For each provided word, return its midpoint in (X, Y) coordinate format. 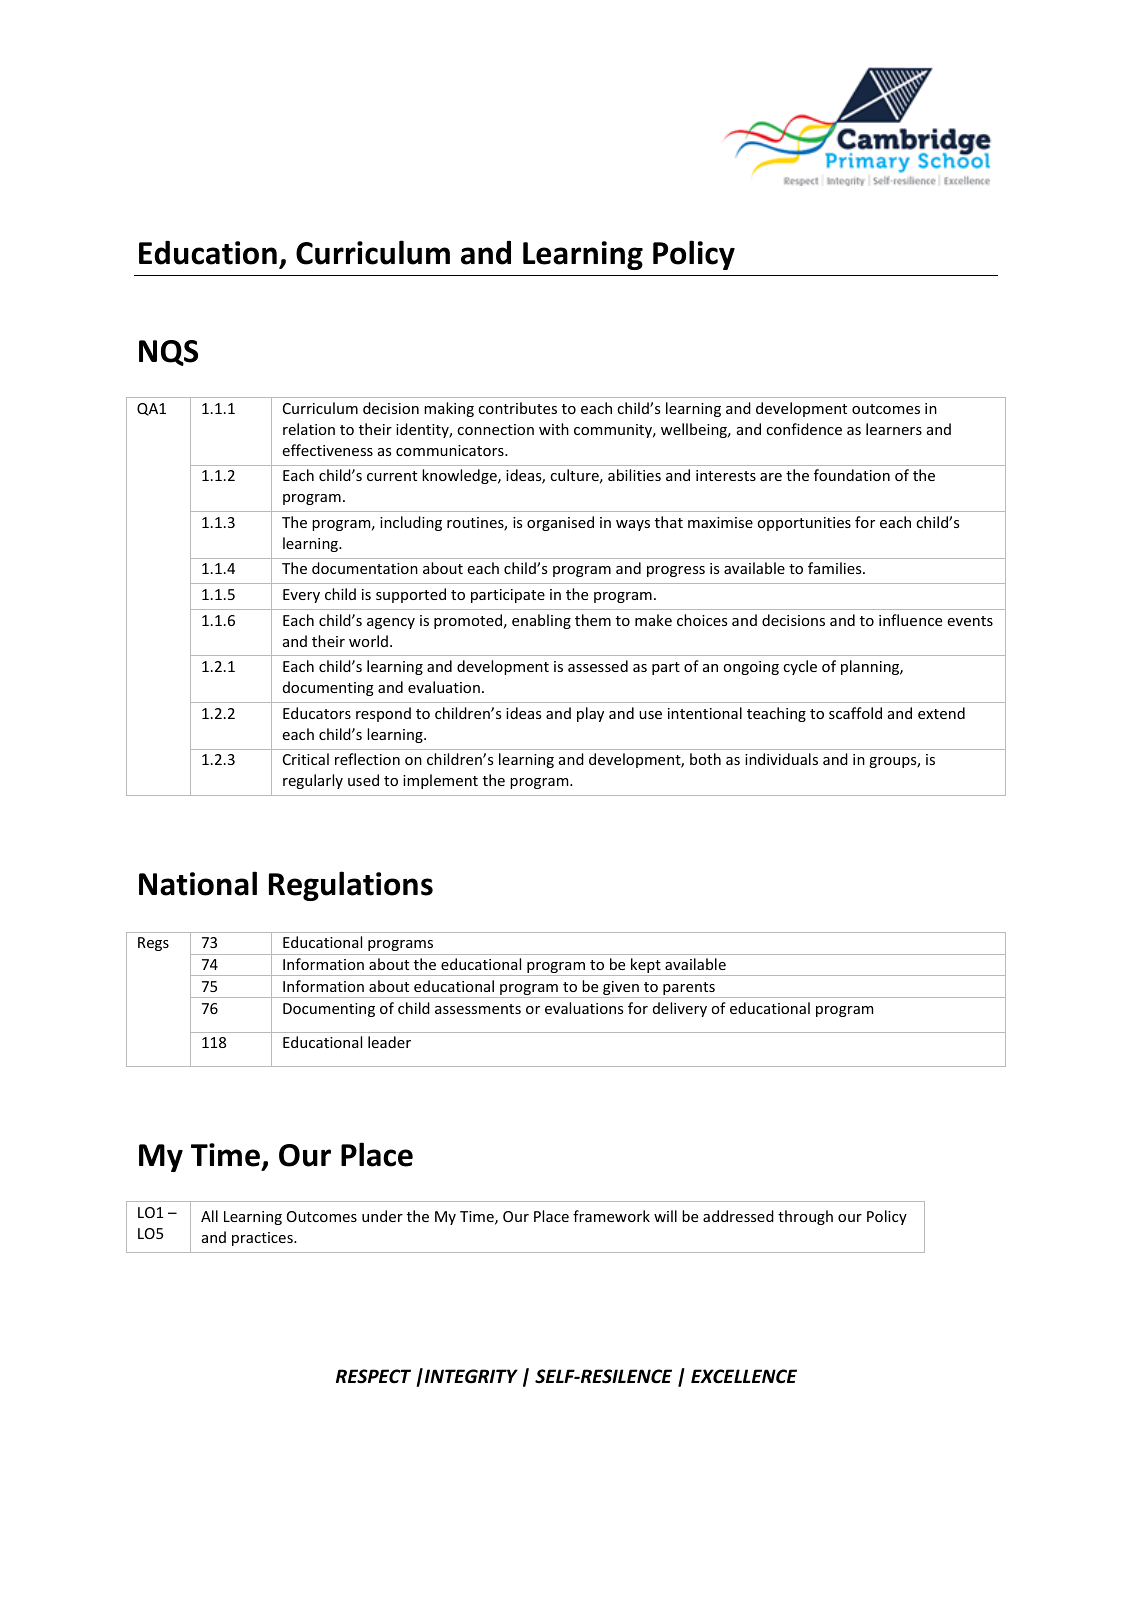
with (554, 429)
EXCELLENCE (744, 1376)
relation (309, 429)
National (198, 883)
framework (611, 1216)
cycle (800, 667)
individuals (781, 759)
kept (646, 967)
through (805, 1217)
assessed (598, 666)
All (209, 1216)
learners (894, 429)
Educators (317, 713)
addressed (738, 1216)
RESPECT (373, 1376)
